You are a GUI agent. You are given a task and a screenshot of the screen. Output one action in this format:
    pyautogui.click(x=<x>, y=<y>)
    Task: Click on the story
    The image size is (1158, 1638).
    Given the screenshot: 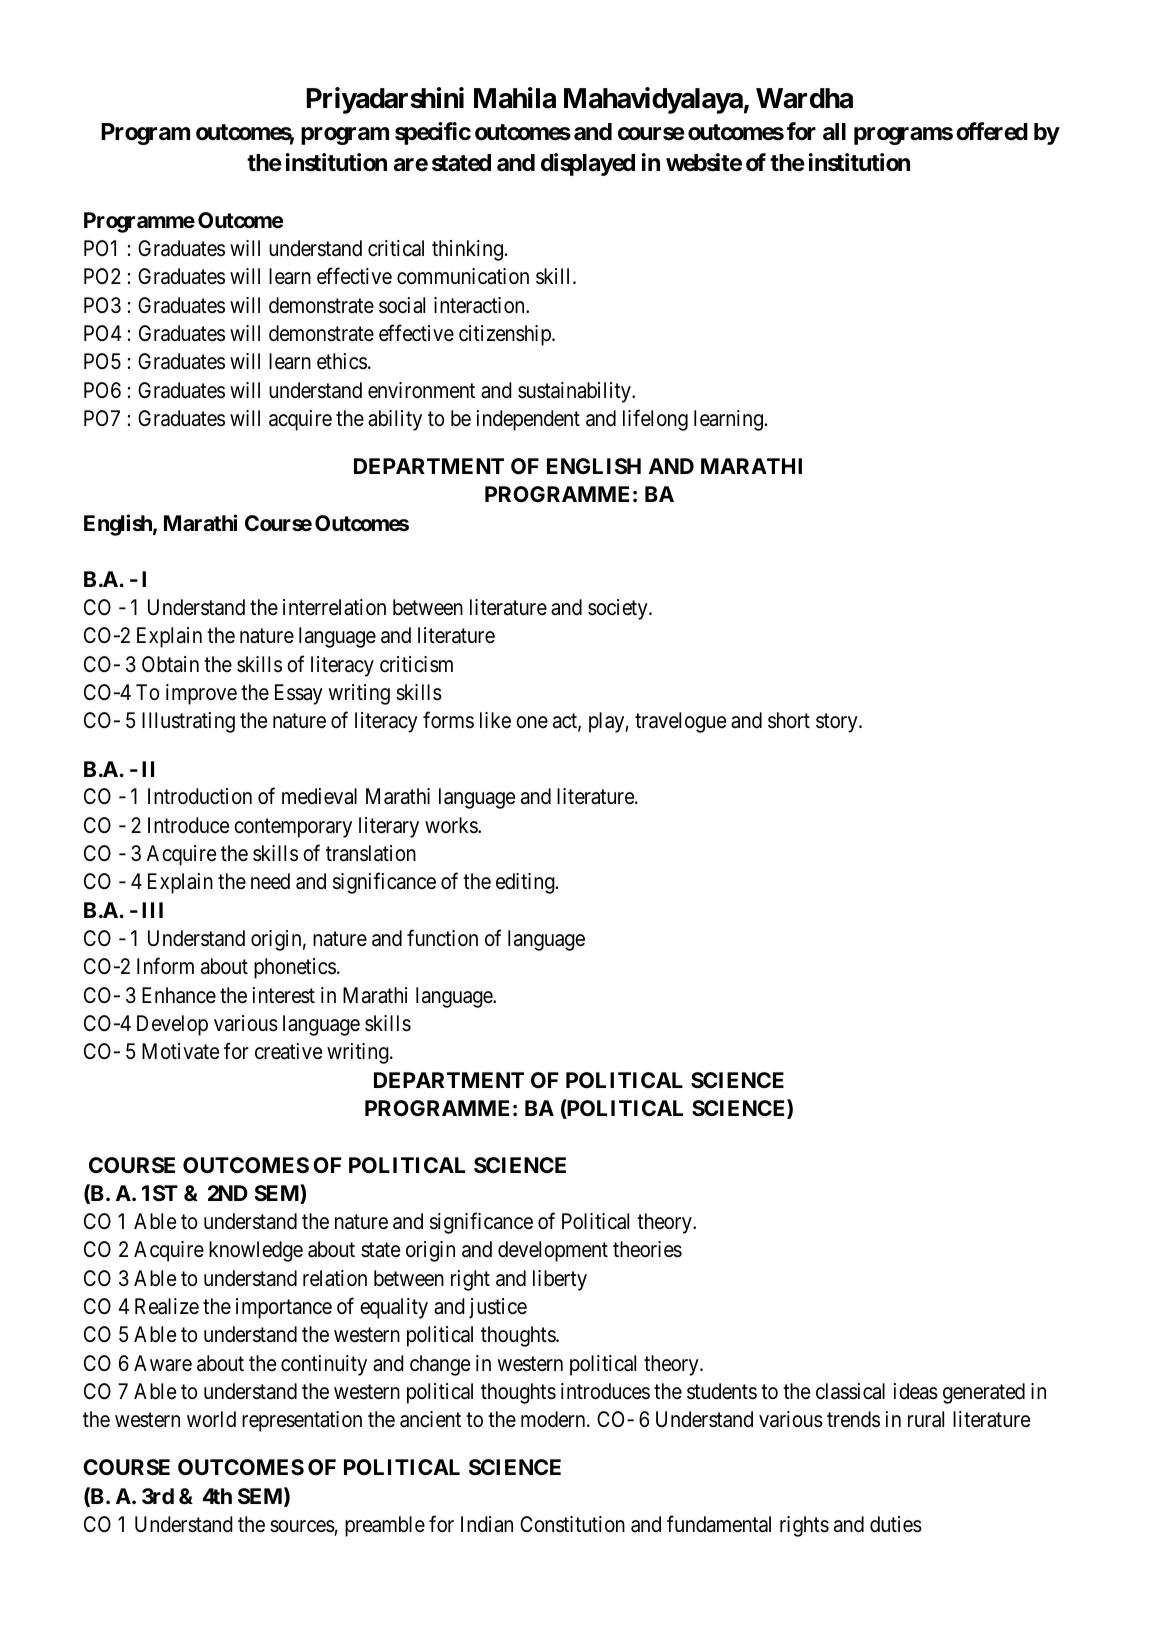 What is the action you would take?
    pyautogui.click(x=838, y=723)
